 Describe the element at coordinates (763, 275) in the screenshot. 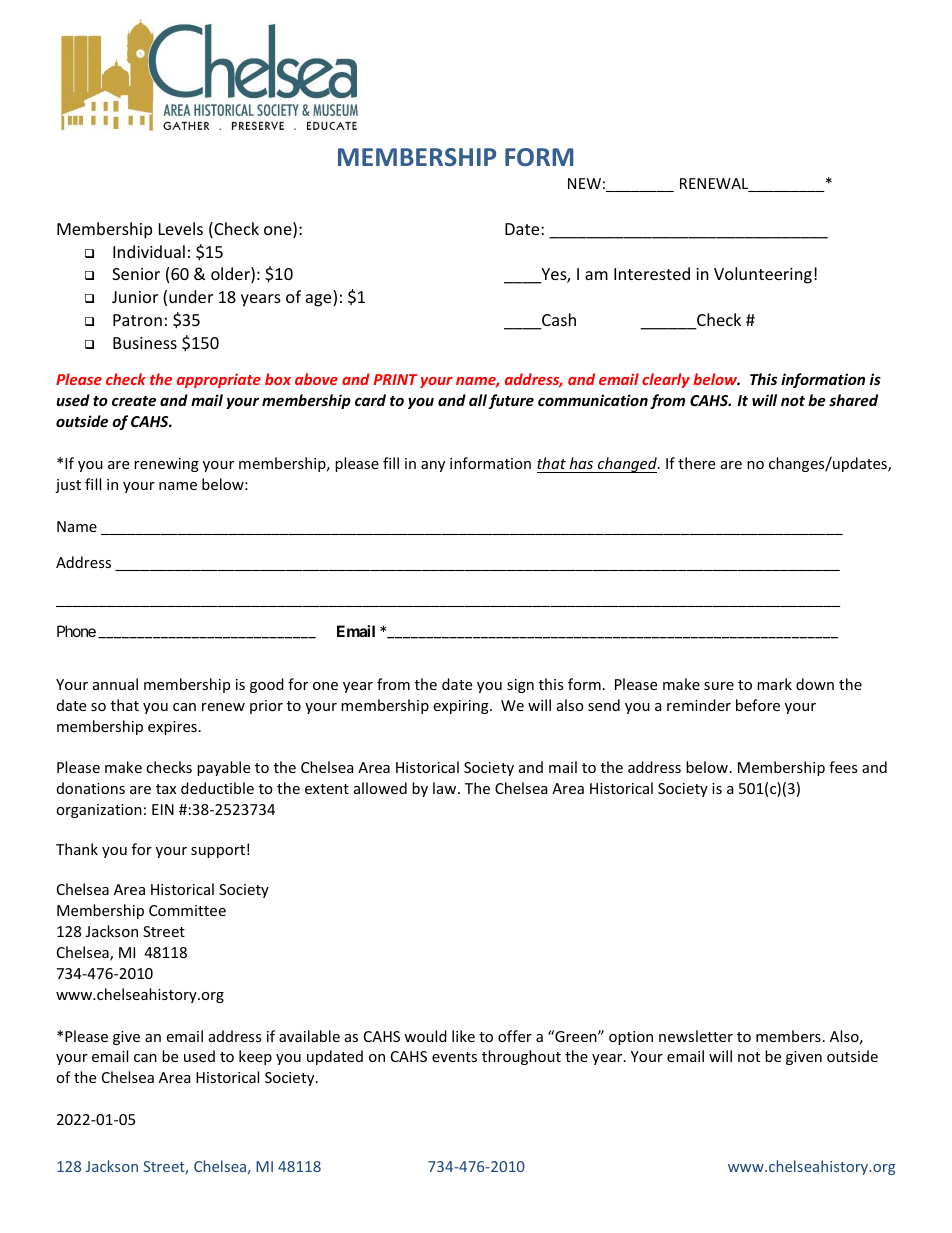

I see `Volunteering` at that location.
